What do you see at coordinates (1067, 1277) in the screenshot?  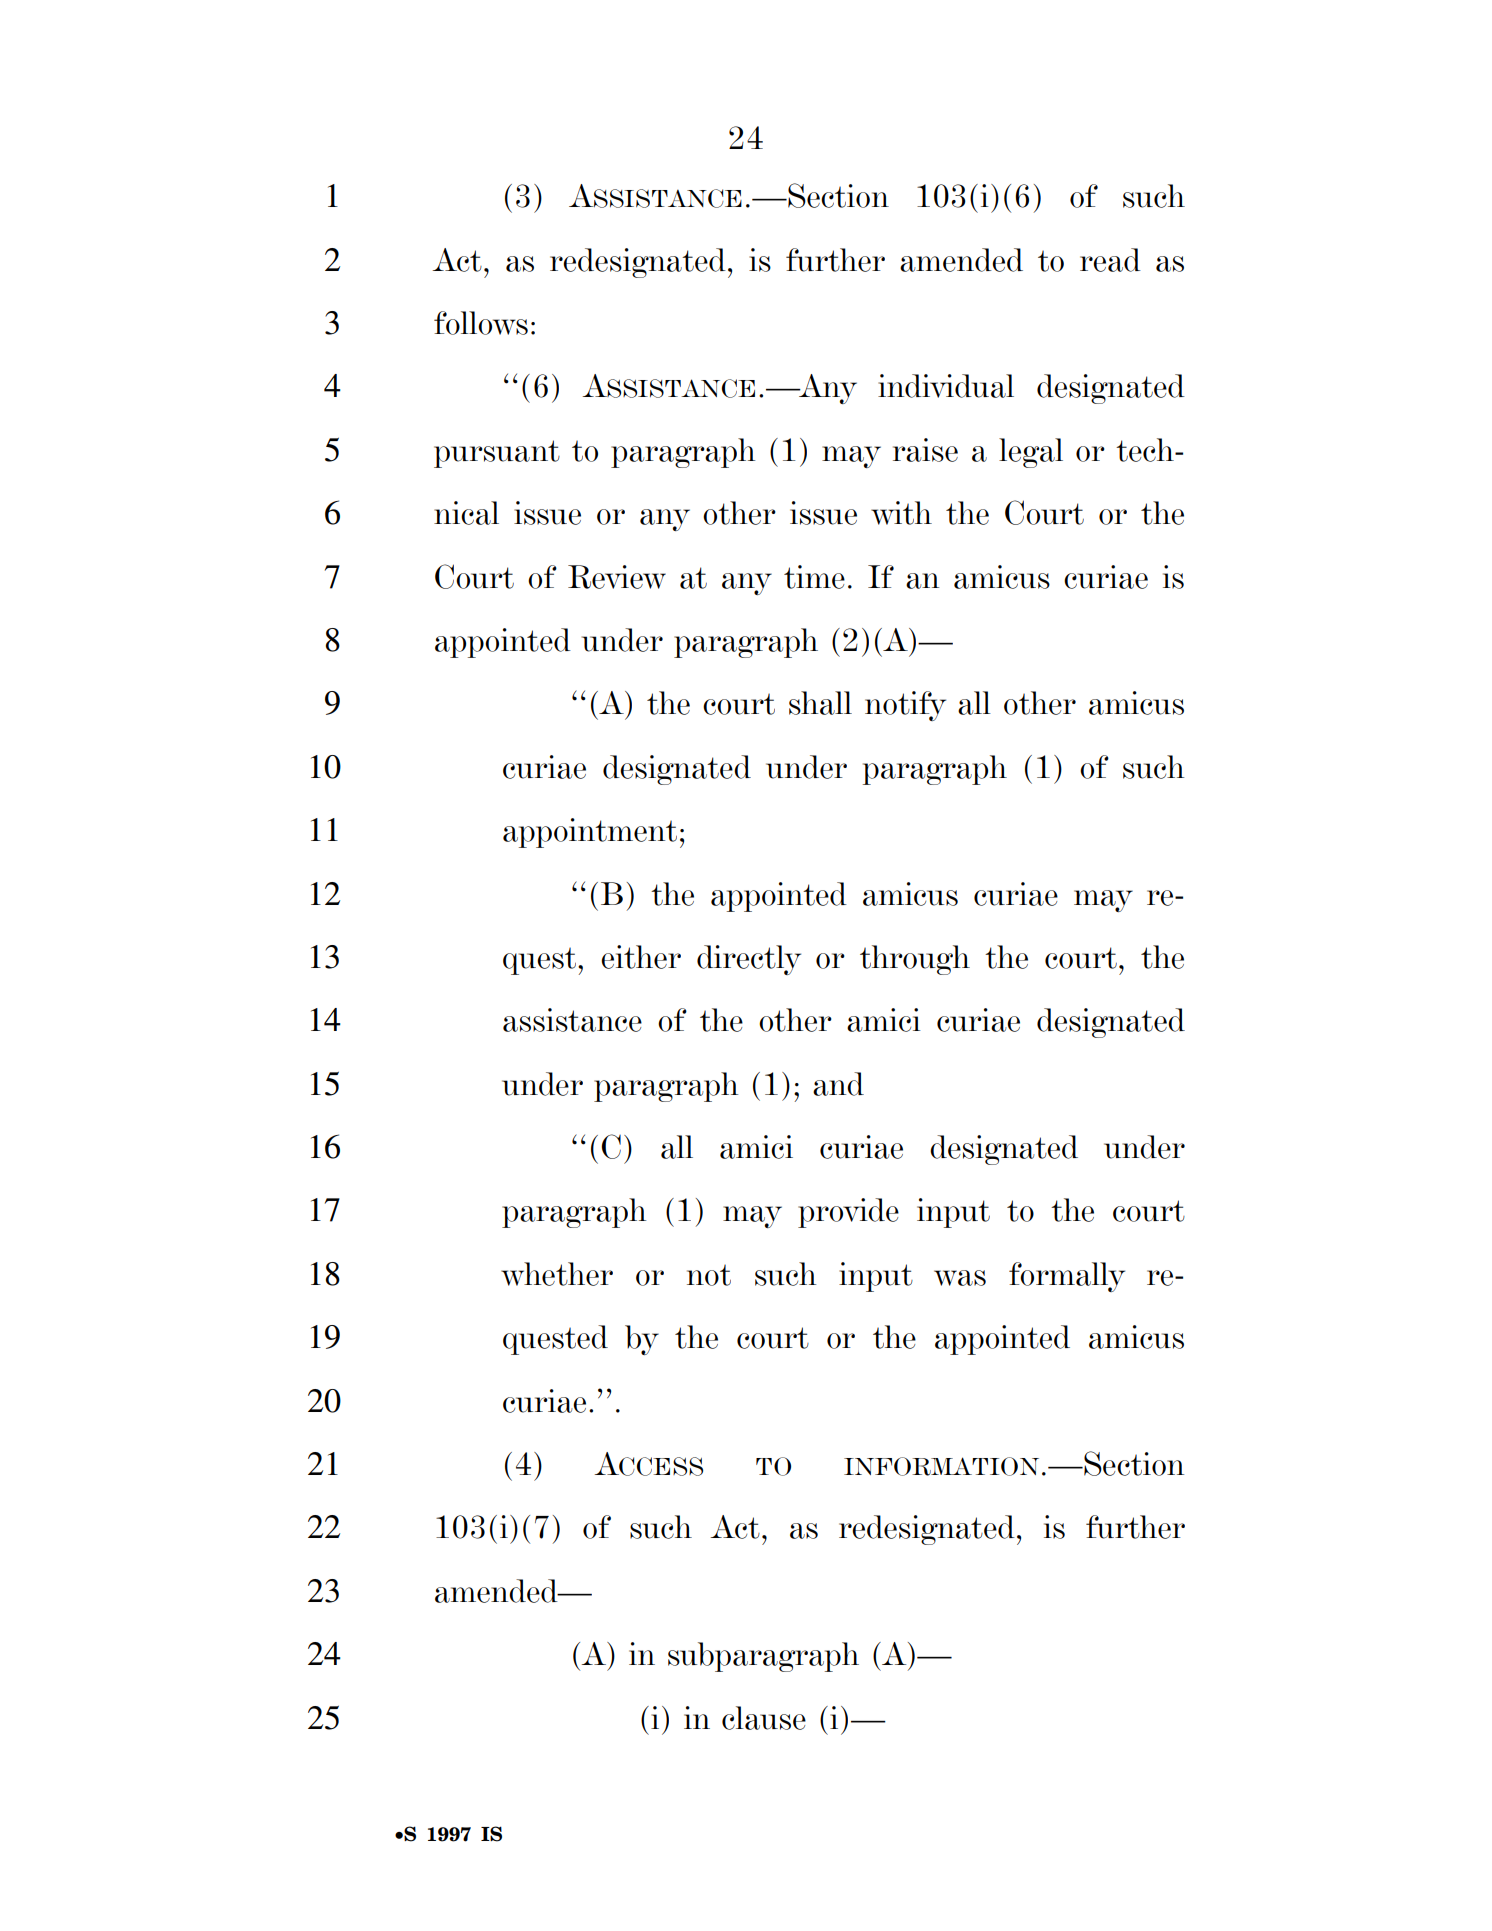 I see `formally` at bounding box center [1067, 1277].
